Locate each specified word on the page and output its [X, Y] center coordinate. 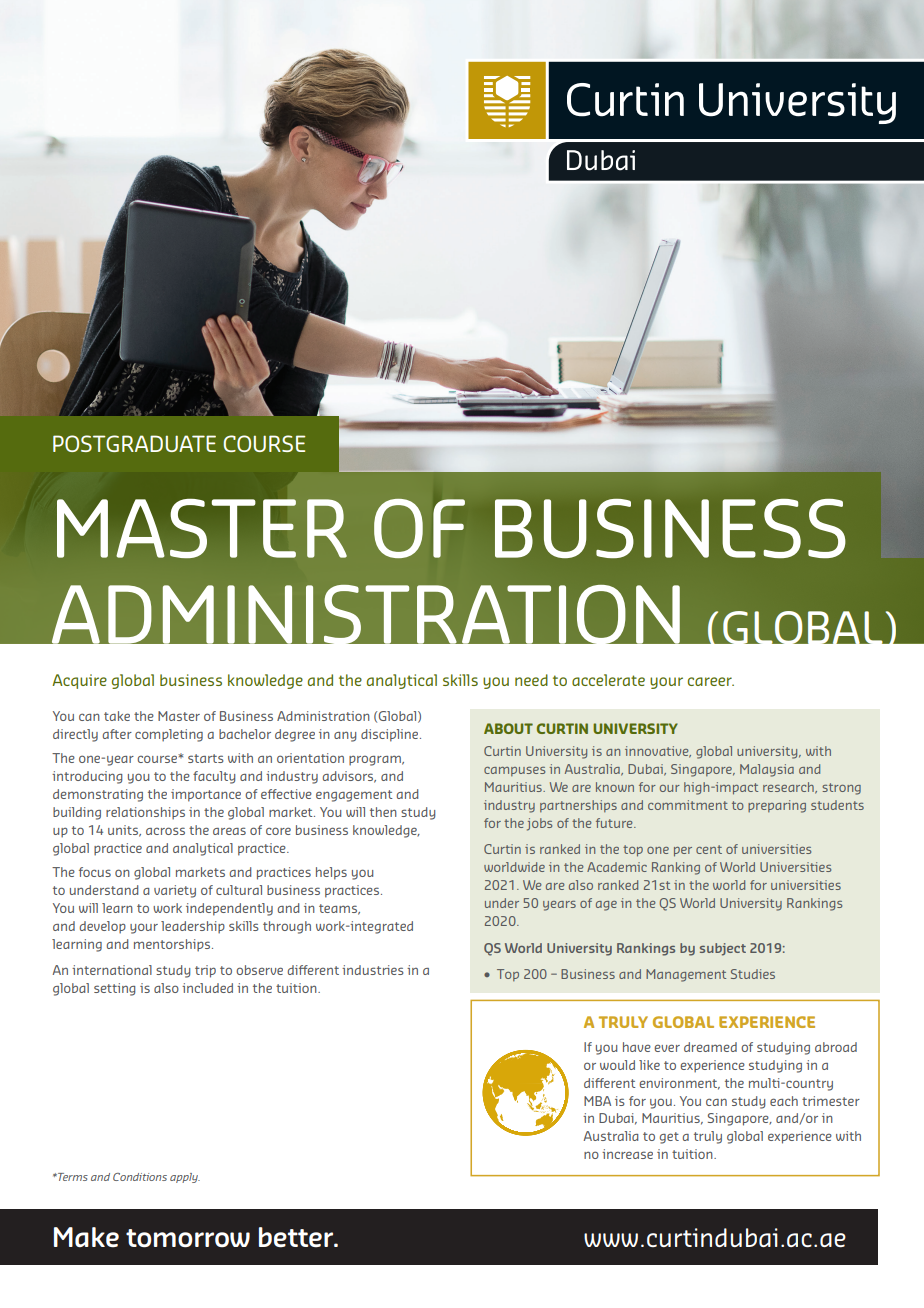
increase [627, 1154]
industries [373, 970]
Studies [753, 974]
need [531, 680]
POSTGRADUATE [134, 443]
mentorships [173, 945]
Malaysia [767, 770]
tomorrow [188, 1238]
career [711, 681]
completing [169, 735]
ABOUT [508, 728]
